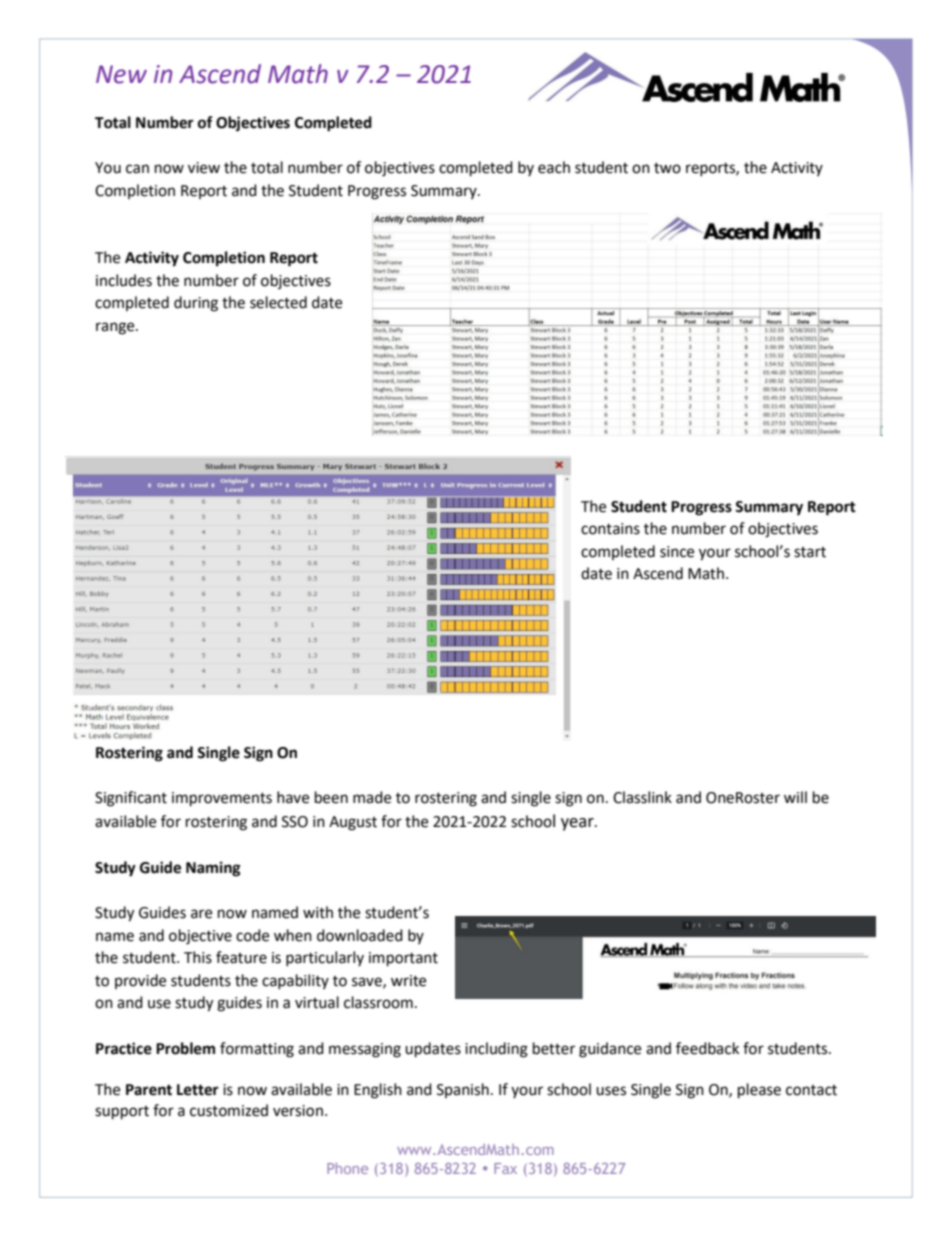  Describe the element at coordinates (229, 1110) in the screenshot. I see `customized` at that location.
